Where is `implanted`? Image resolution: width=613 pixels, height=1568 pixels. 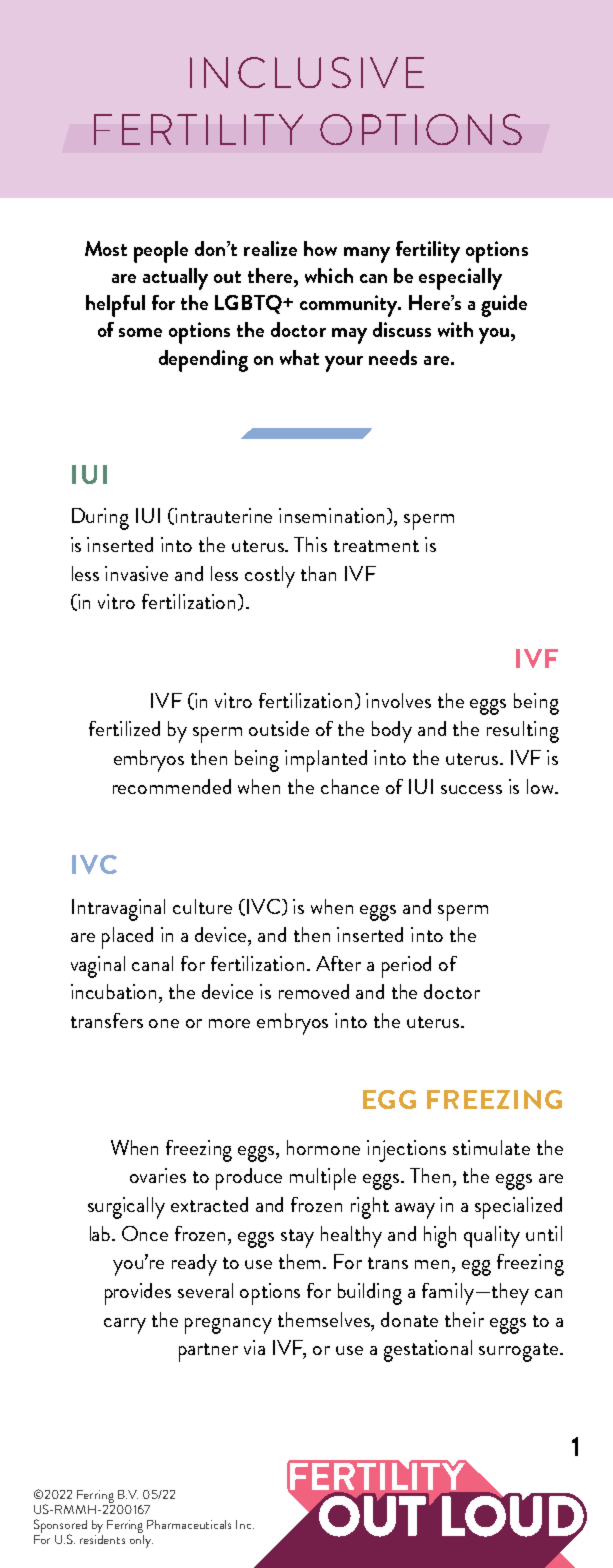
implanted is located at coordinates (326, 761).
